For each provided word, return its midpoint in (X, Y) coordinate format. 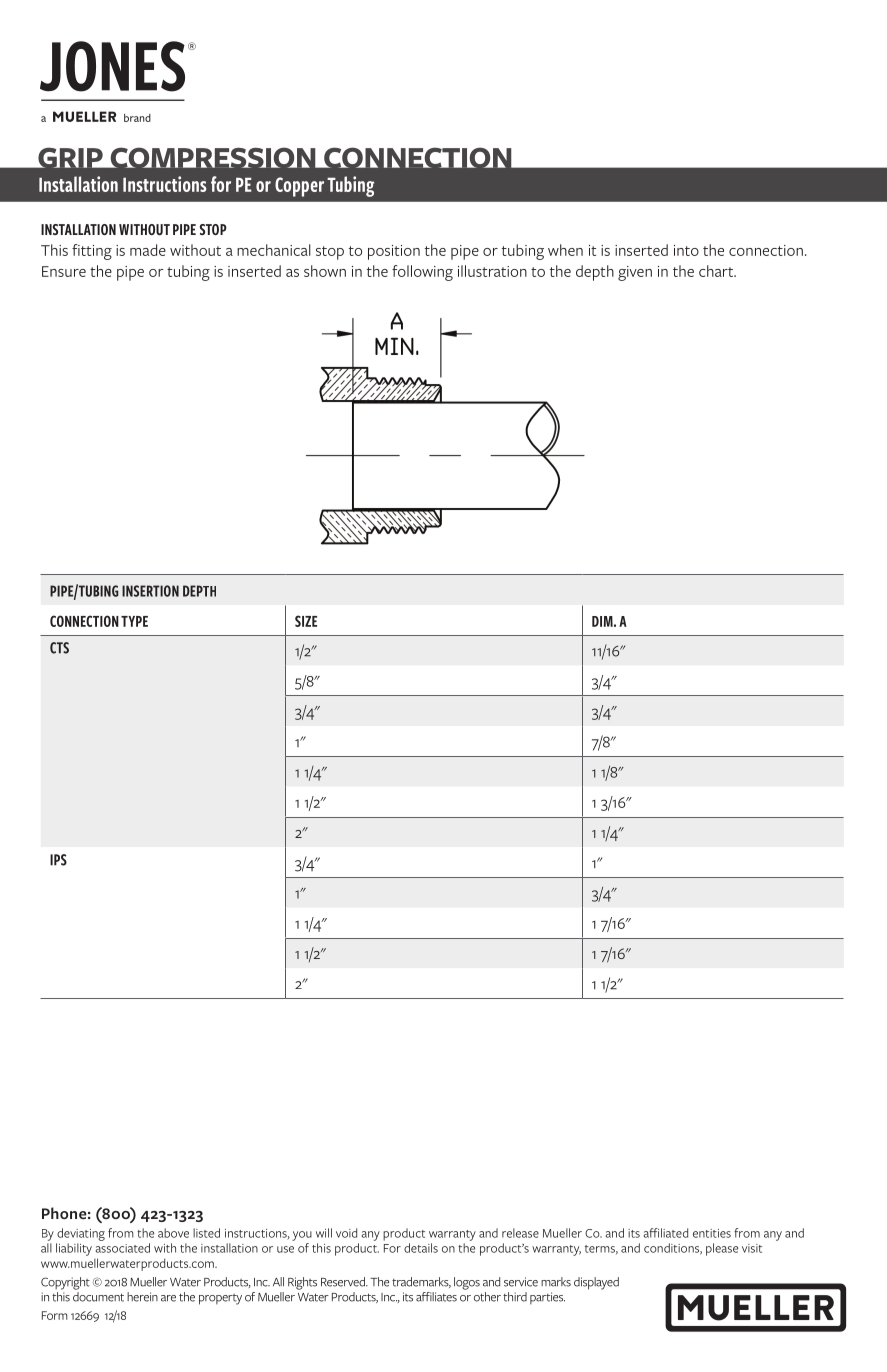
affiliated (666, 1233)
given (635, 273)
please (722, 1249)
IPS (58, 860)
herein (142, 1297)
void (346, 1233)
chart (717, 271)
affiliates (436, 1297)
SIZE (306, 621)
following (422, 273)
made (148, 250)
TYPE (134, 621)
